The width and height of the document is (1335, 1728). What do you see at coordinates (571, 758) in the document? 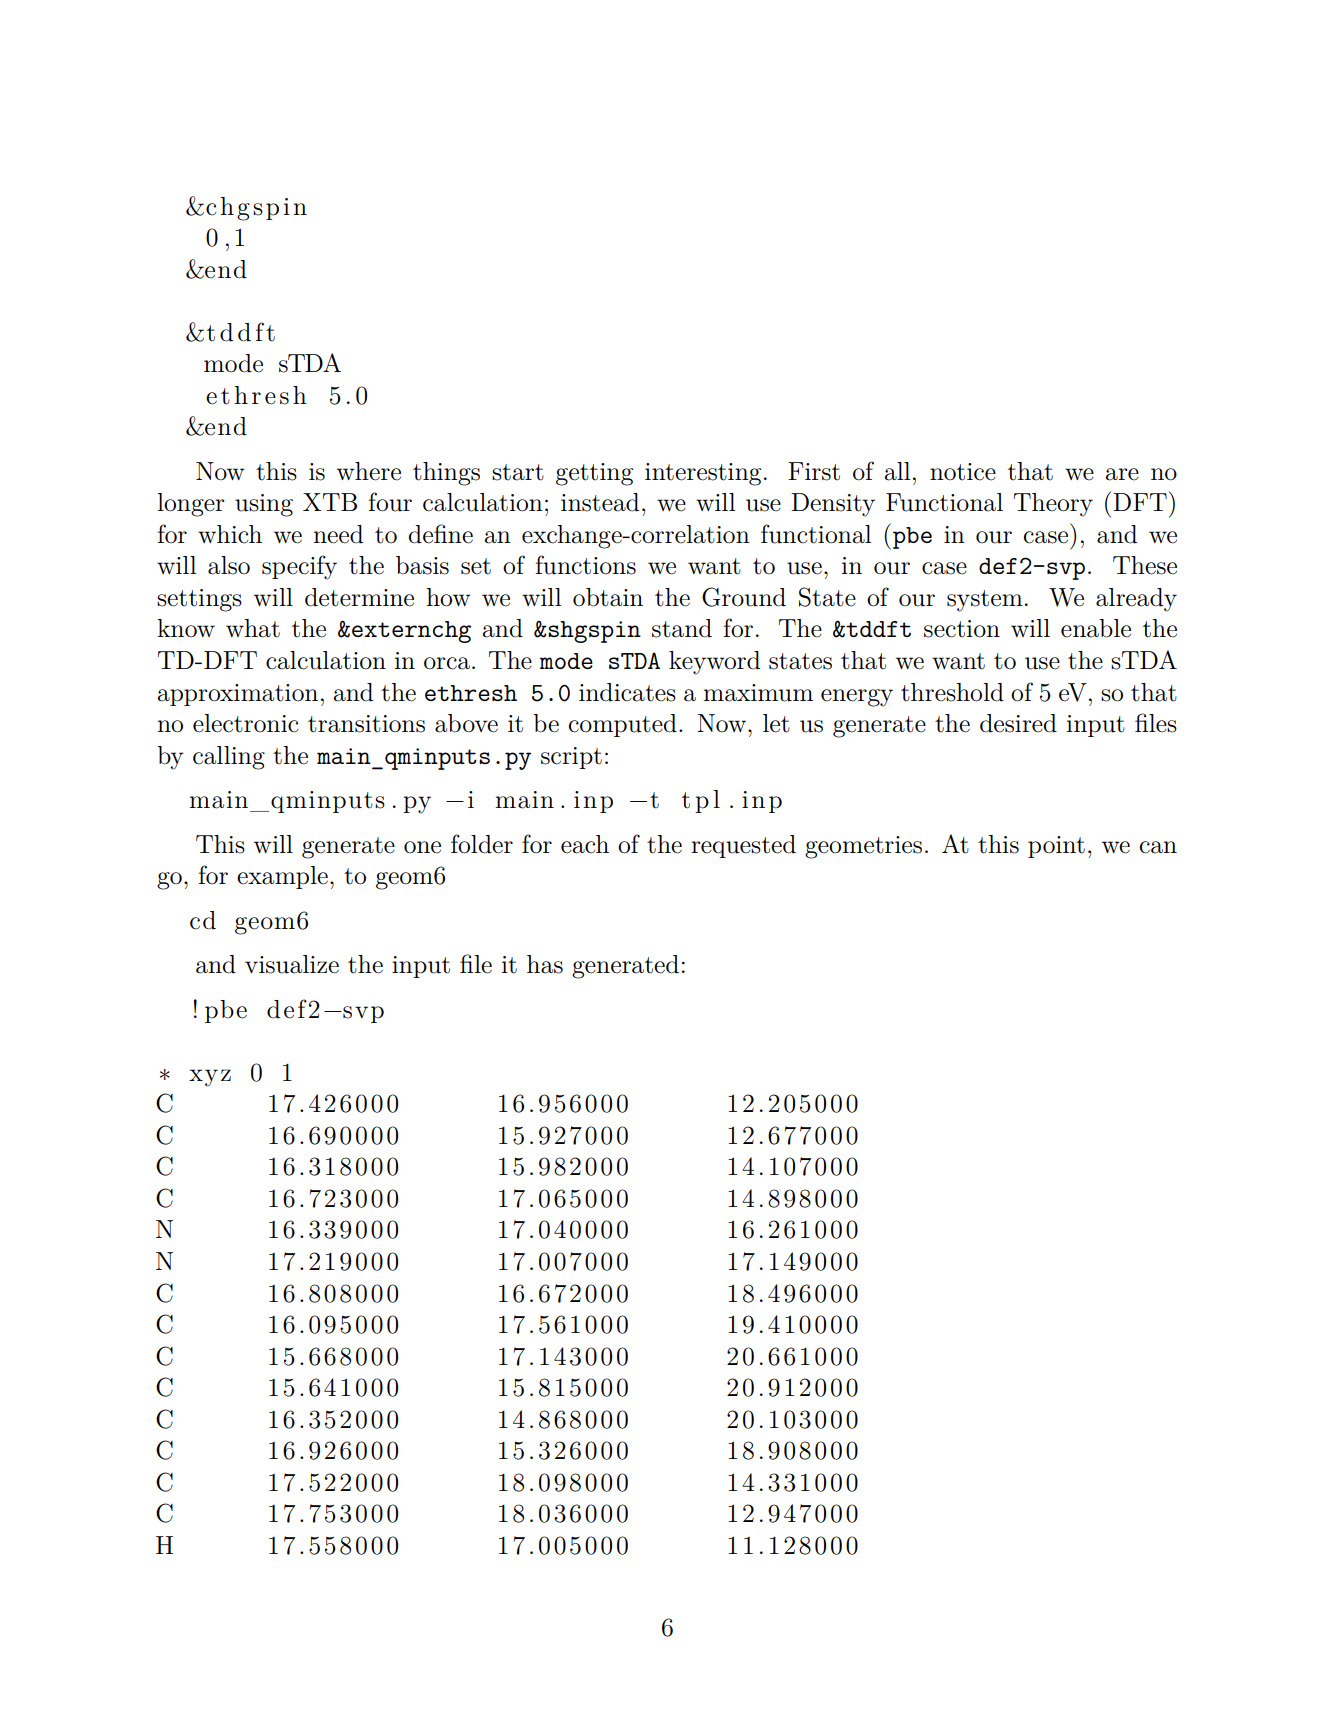
I see `script` at bounding box center [571, 758].
